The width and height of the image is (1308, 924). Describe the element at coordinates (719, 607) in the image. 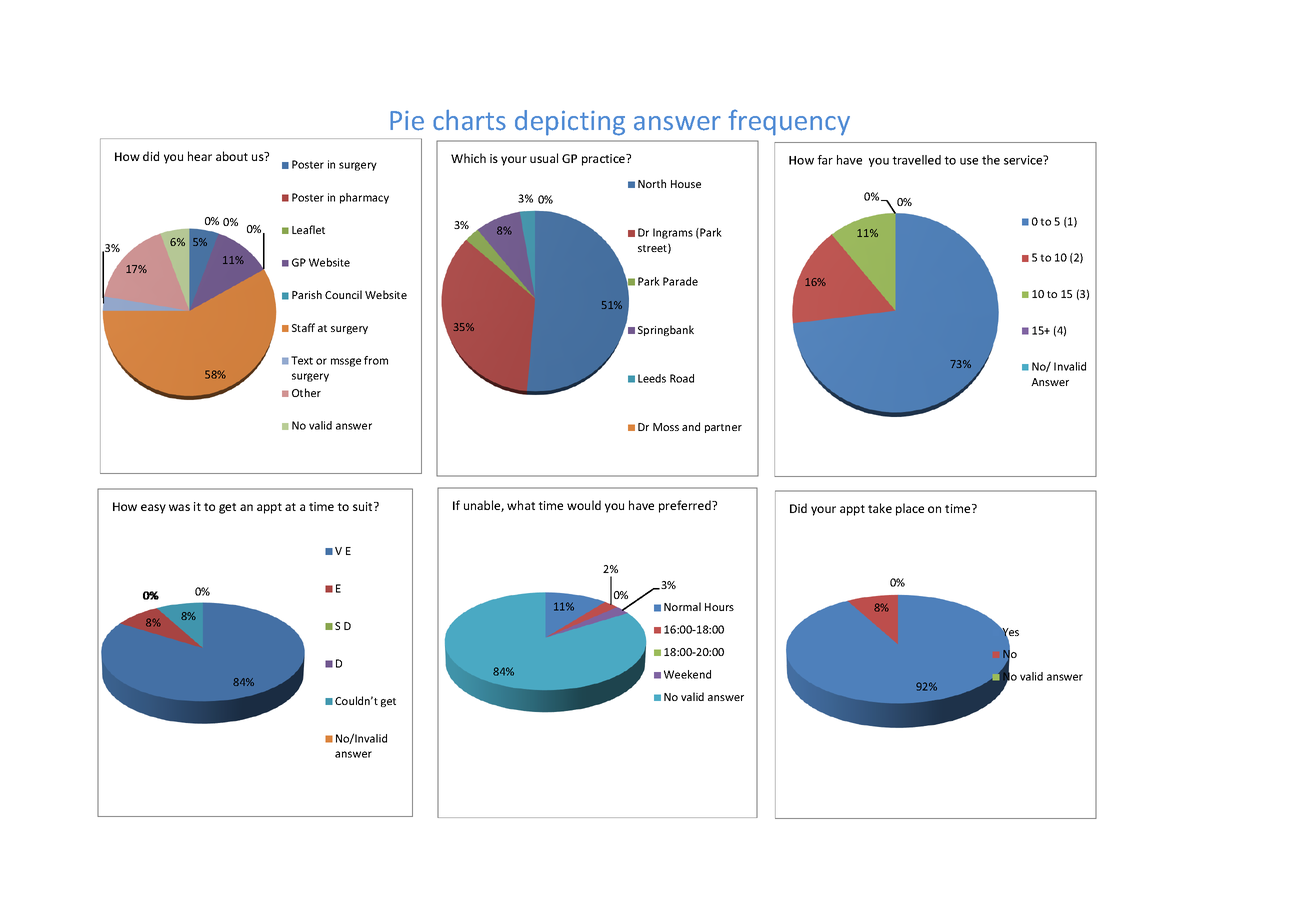

I see `Hours` at that location.
